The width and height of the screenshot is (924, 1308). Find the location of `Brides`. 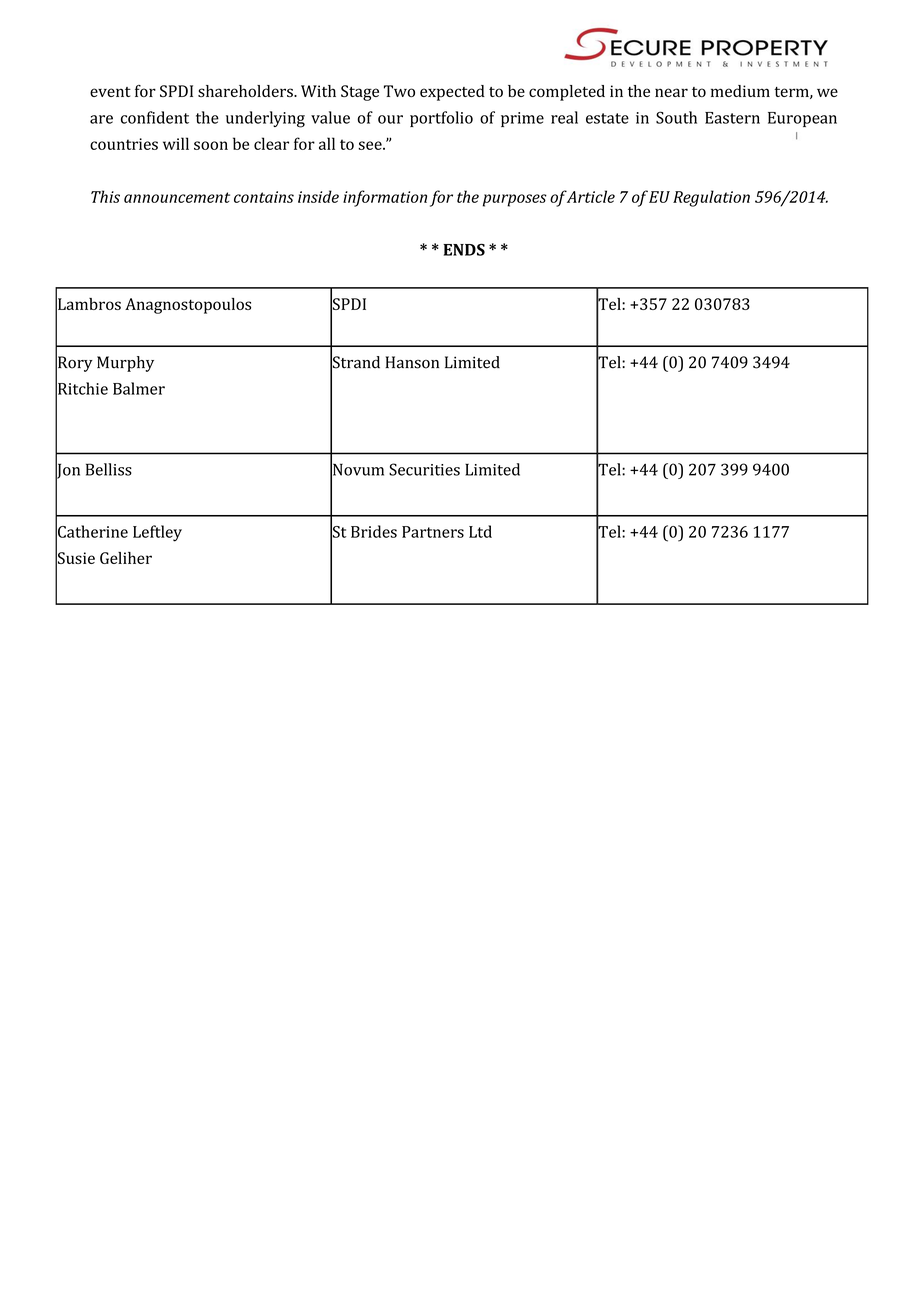

Brides is located at coordinates (374, 531).
